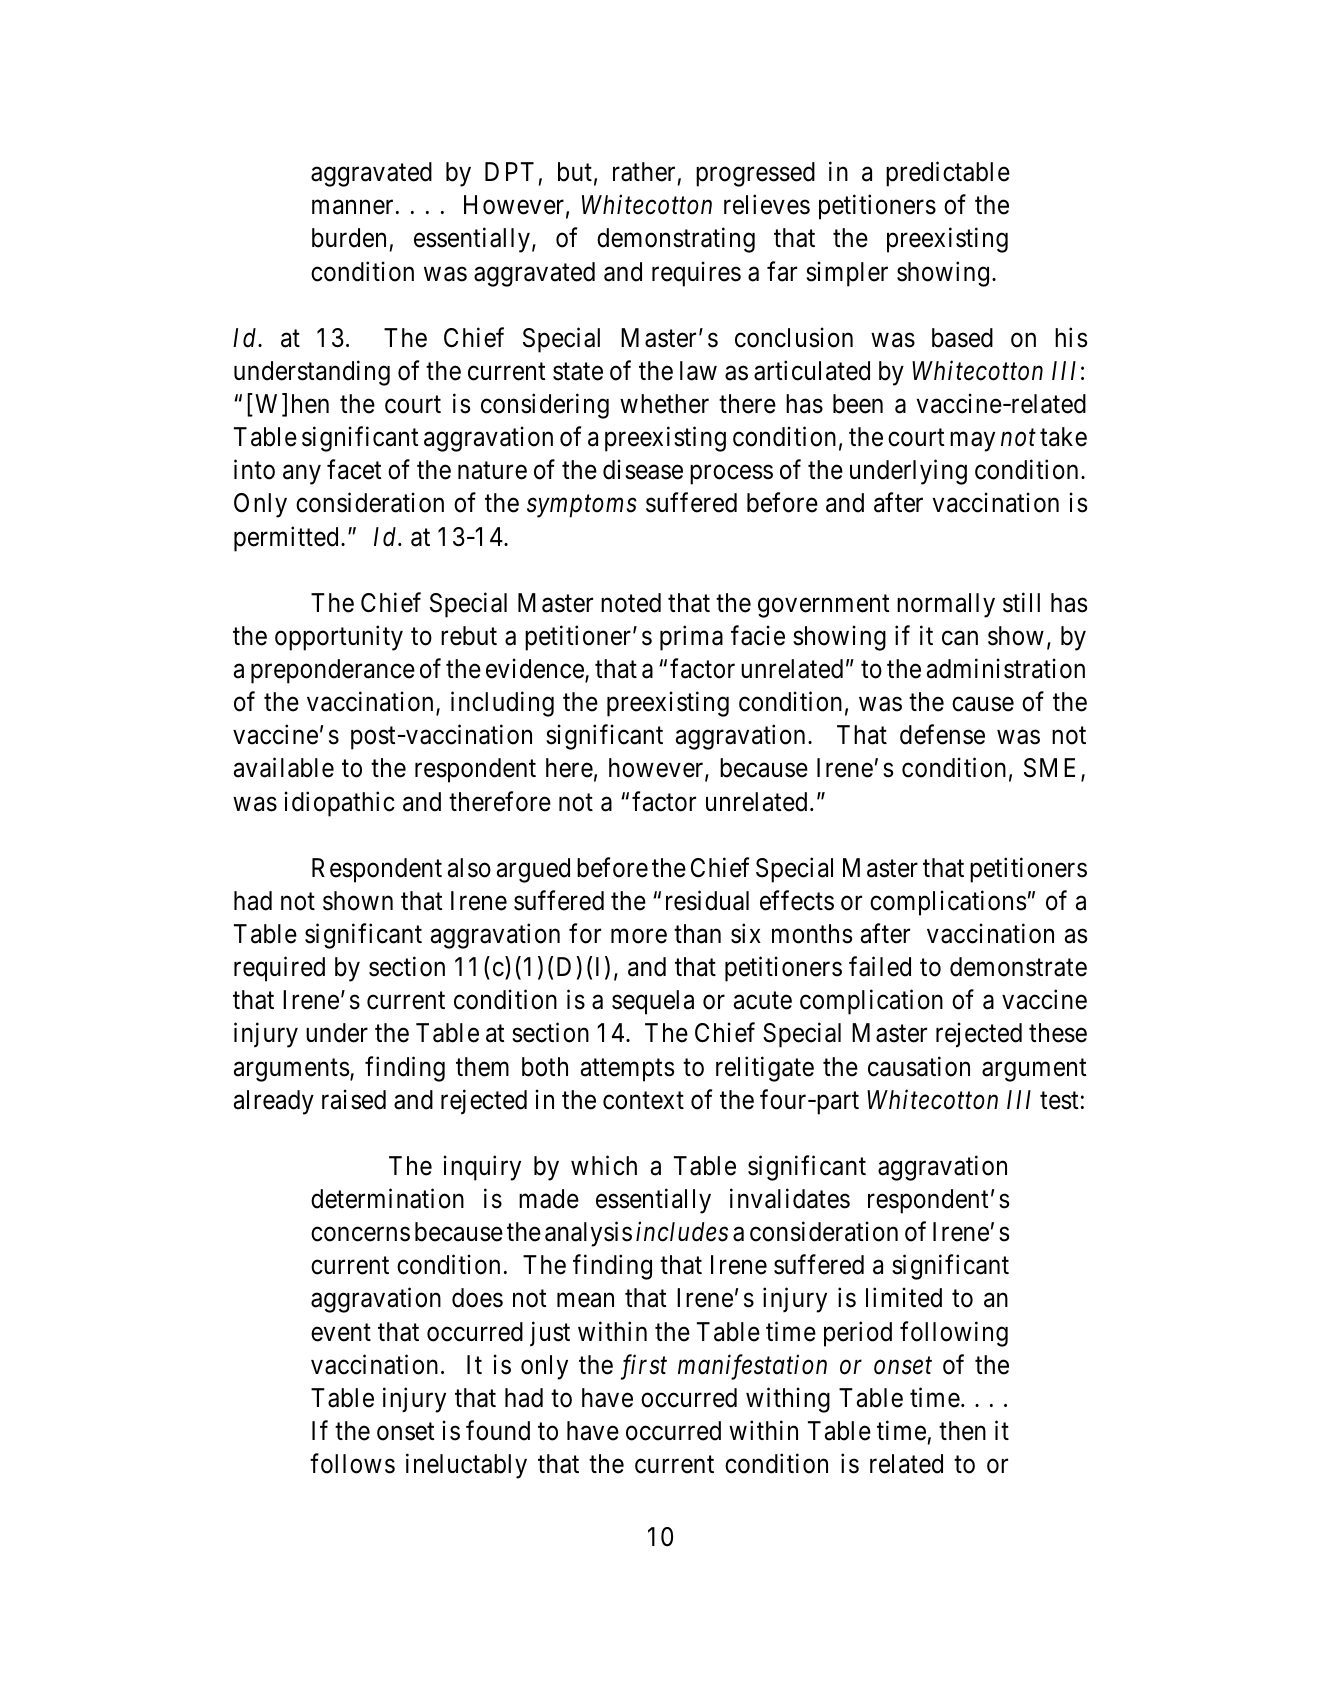 This screenshot has height=1708, width=1320. What do you see at coordinates (341, 1333) in the screenshot?
I see `event` at bounding box center [341, 1333].
